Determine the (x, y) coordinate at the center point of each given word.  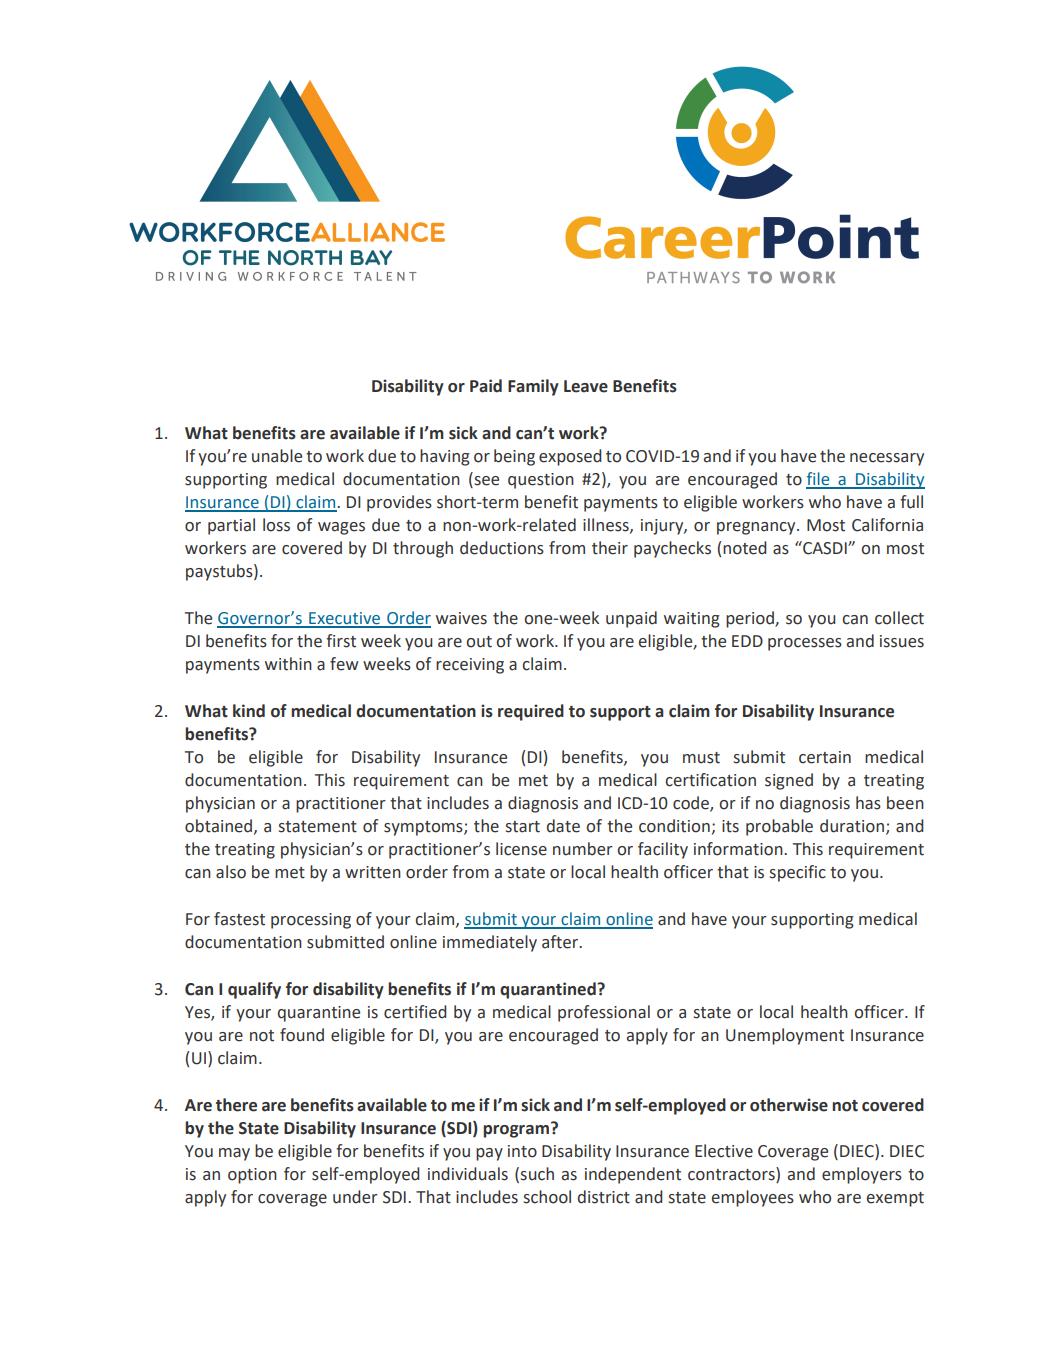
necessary (887, 459)
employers (862, 1175)
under (355, 1197)
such (537, 1174)
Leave (586, 386)
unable (277, 456)
